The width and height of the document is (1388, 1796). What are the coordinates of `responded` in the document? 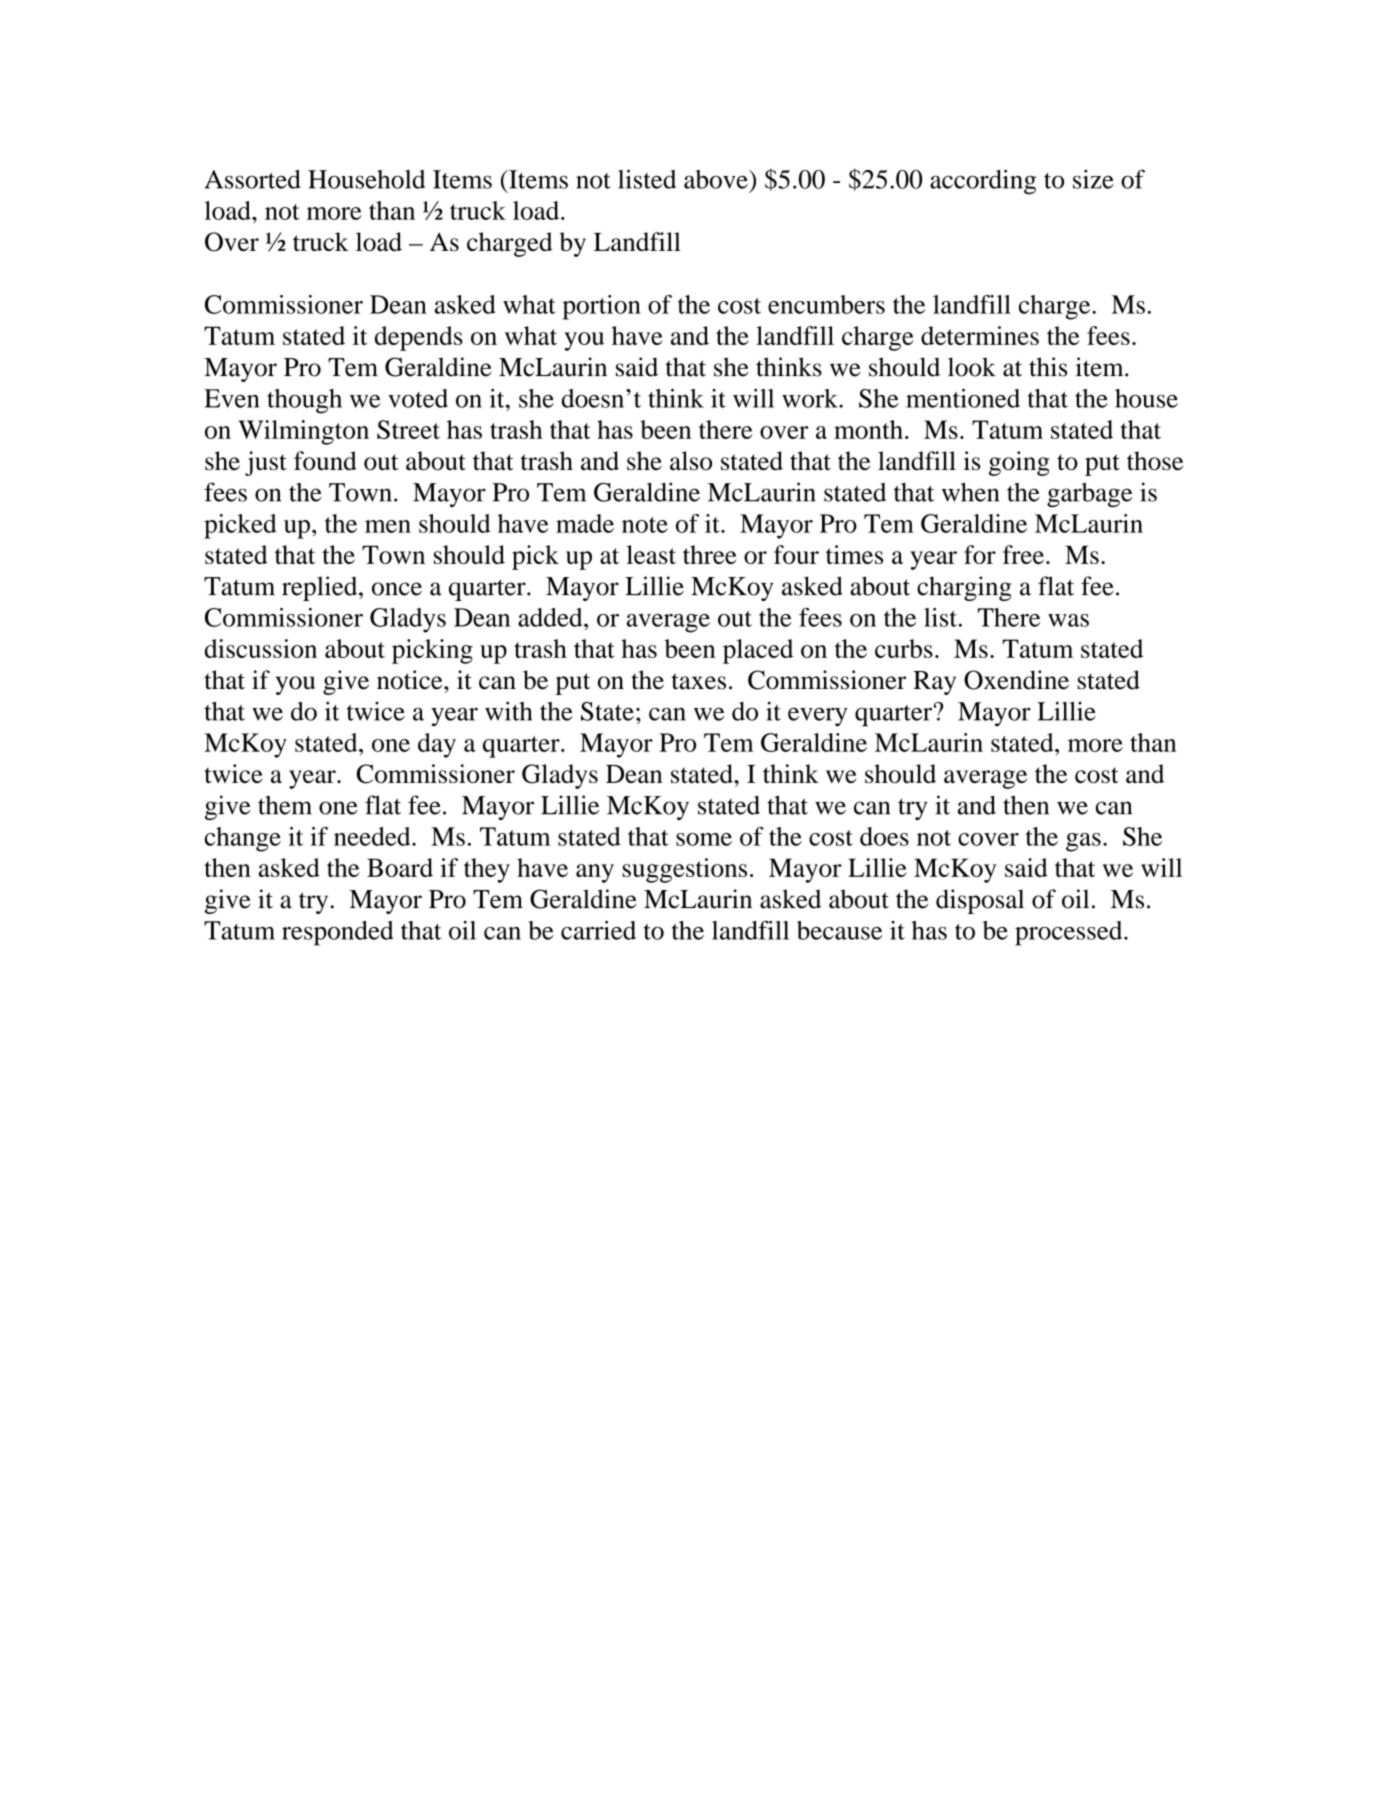 It's located at (337, 933).
